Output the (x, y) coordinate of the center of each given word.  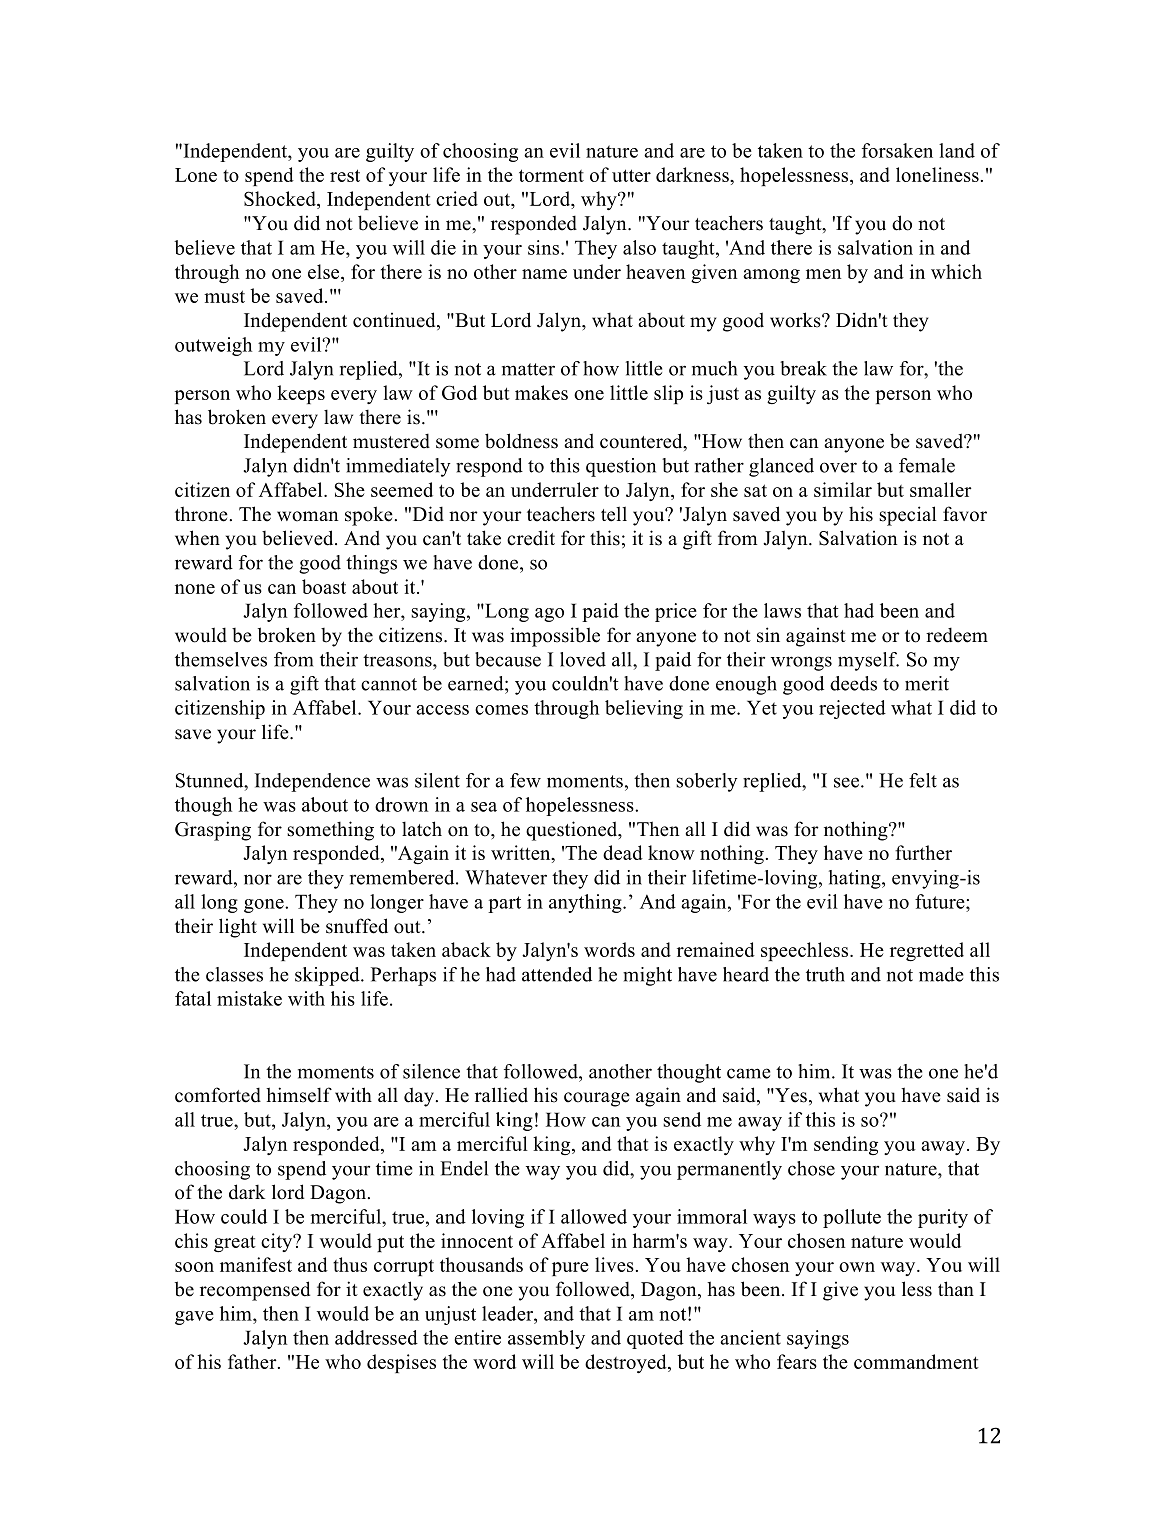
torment (551, 175)
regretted (927, 952)
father (253, 1361)
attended (557, 974)
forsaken (897, 150)
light (238, 928)
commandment (916, 1361)
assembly (546, 1339)
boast (324, 586)
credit (531, 538)
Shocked (281, 198)
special (908, 516)
